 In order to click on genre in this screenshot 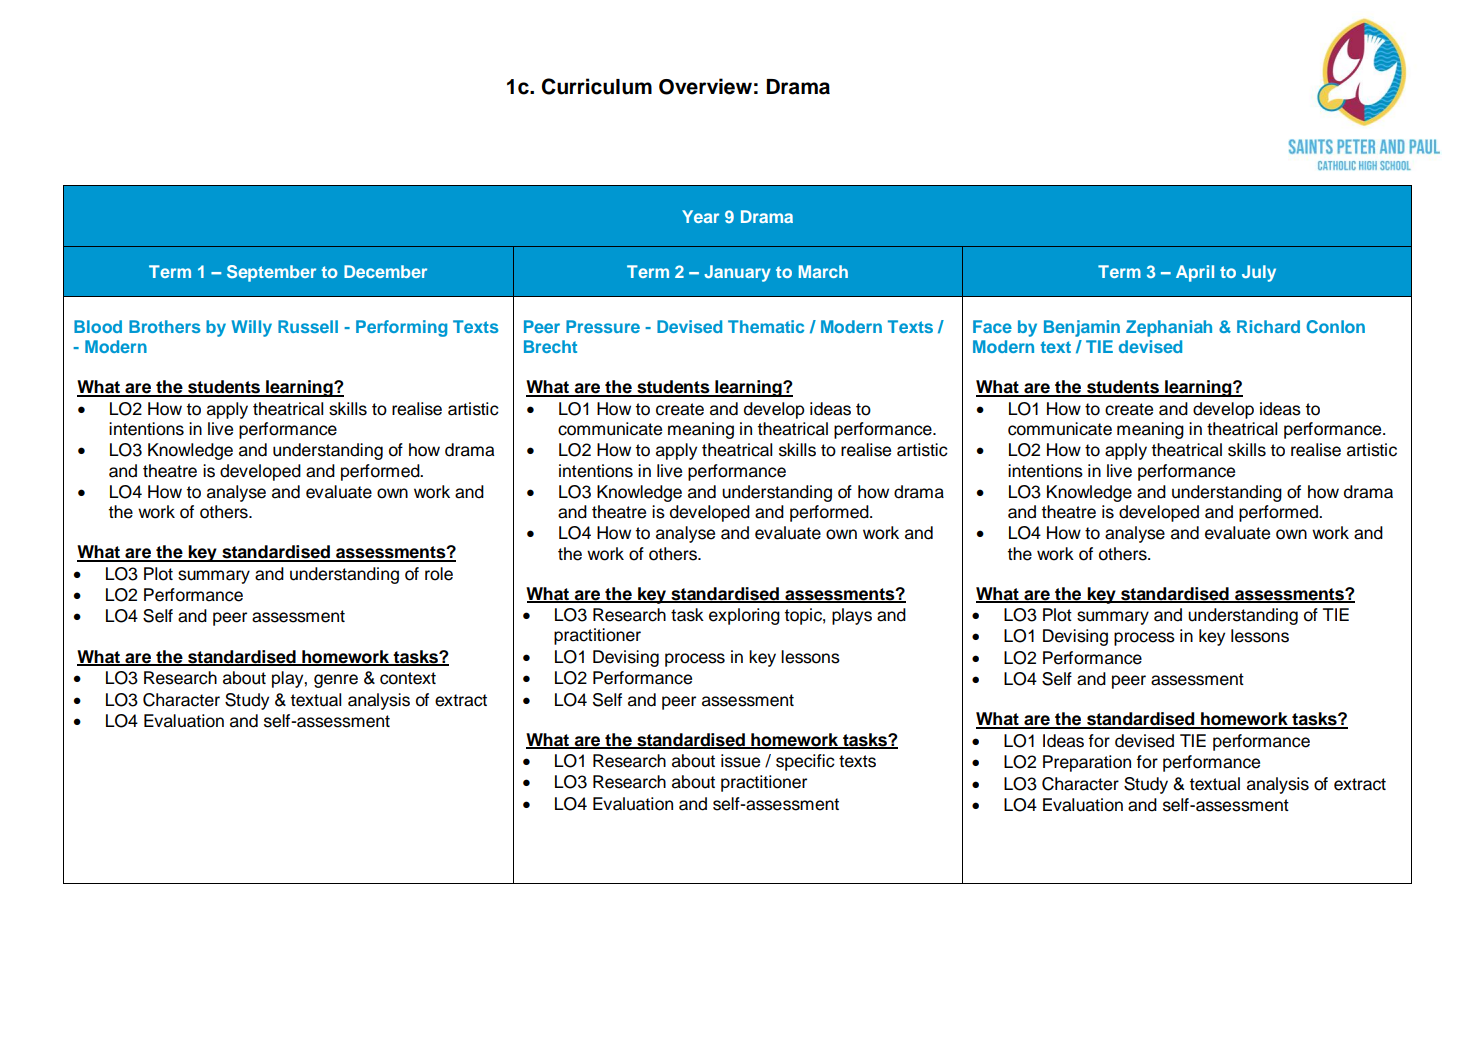, I will do `click(336, 681)`.
